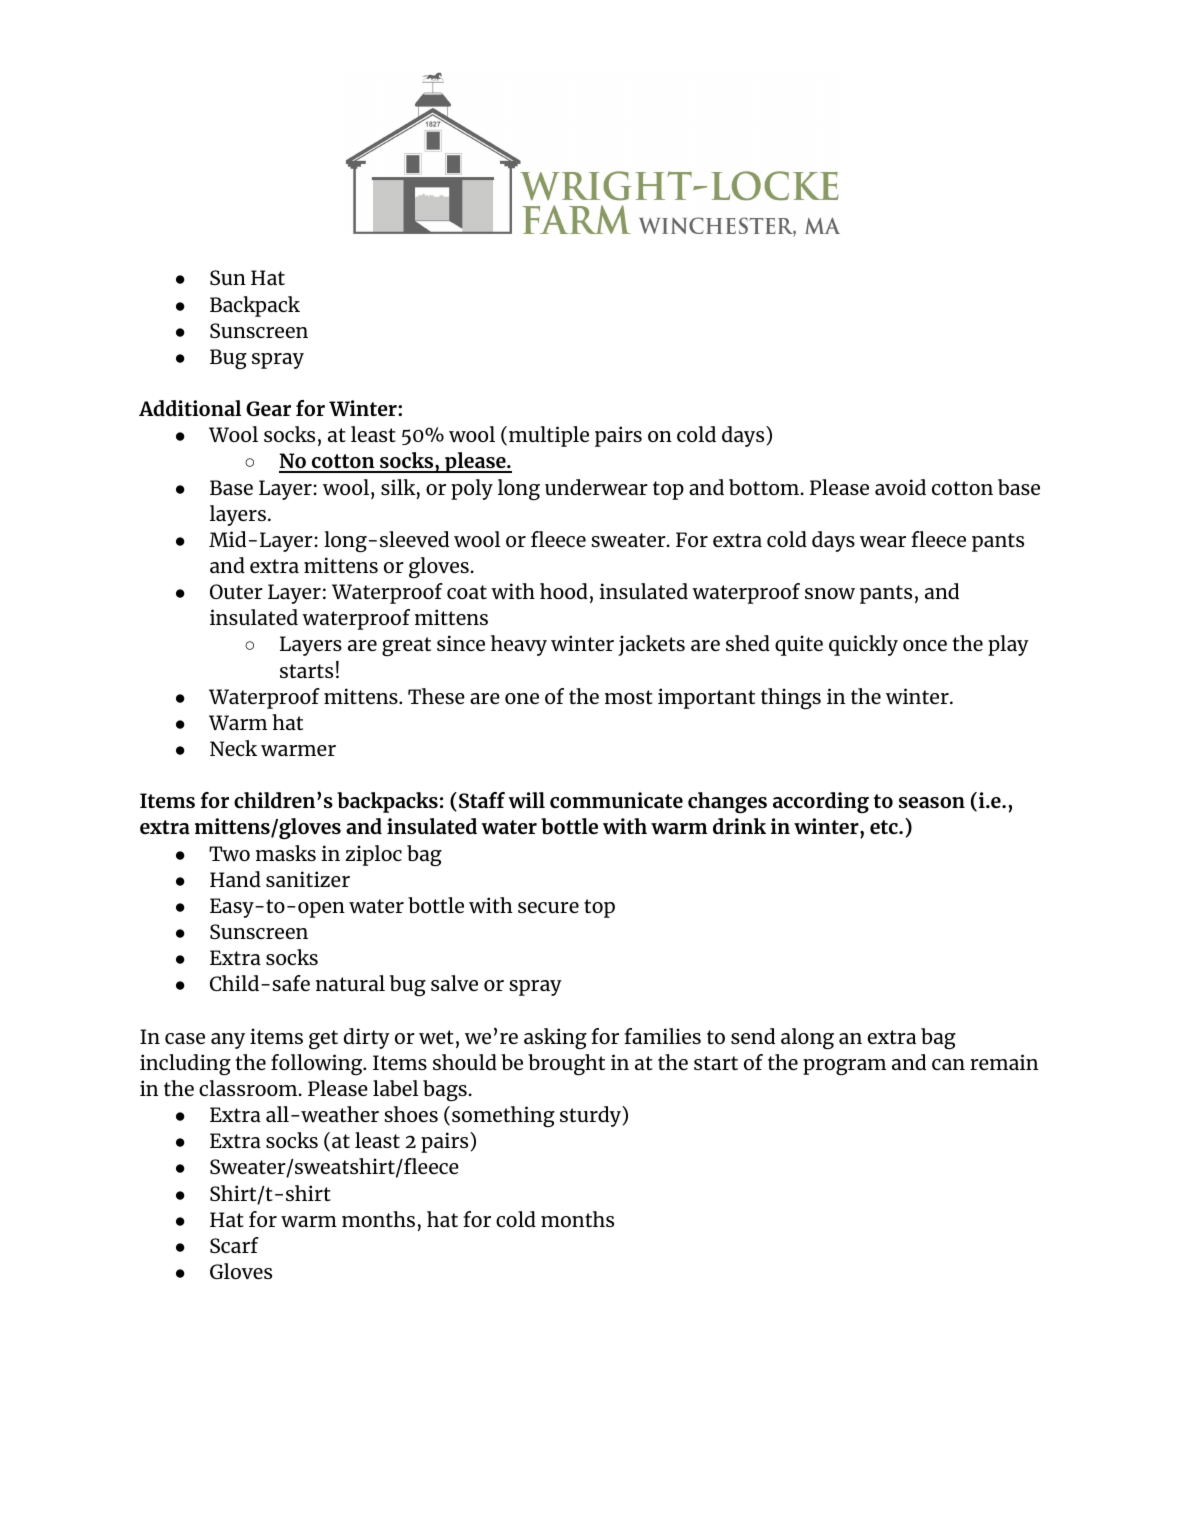 This document has height=1534, width=1186. What do you see at coordinates (549, 436) in the document?
I see `multiple` at bounding box center [549, 436].
